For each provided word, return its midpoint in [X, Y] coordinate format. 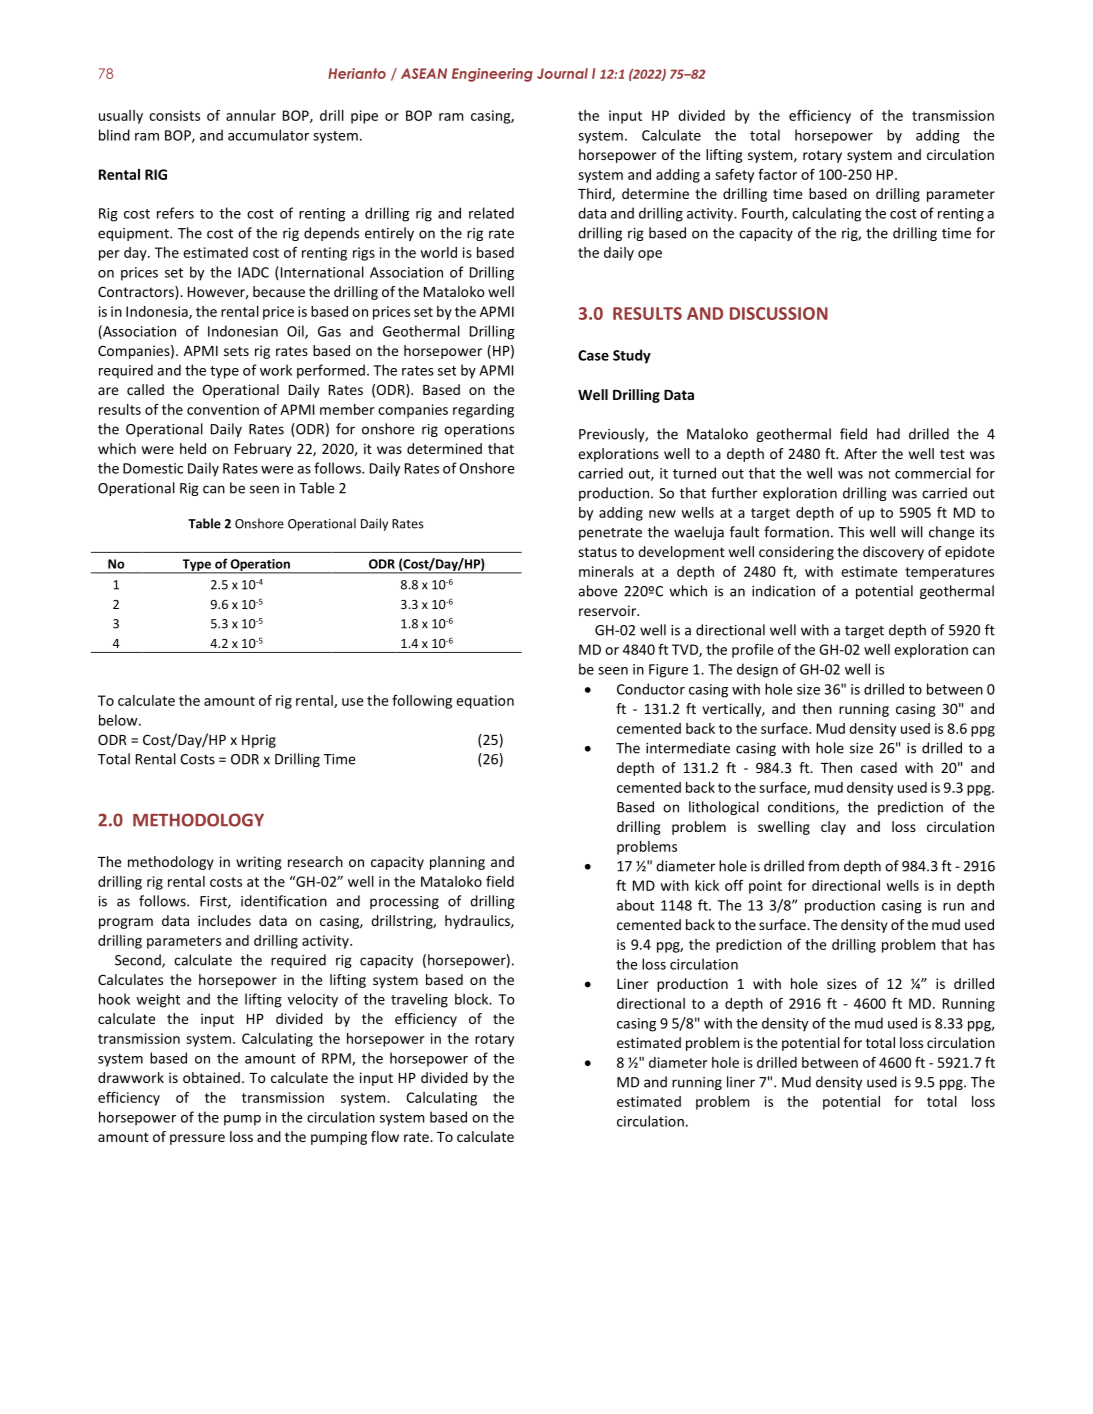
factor [777, 174]
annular [251, 115]
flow [385, 1136]
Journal [562, 73]
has [984, 944]
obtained [211, 1077]
